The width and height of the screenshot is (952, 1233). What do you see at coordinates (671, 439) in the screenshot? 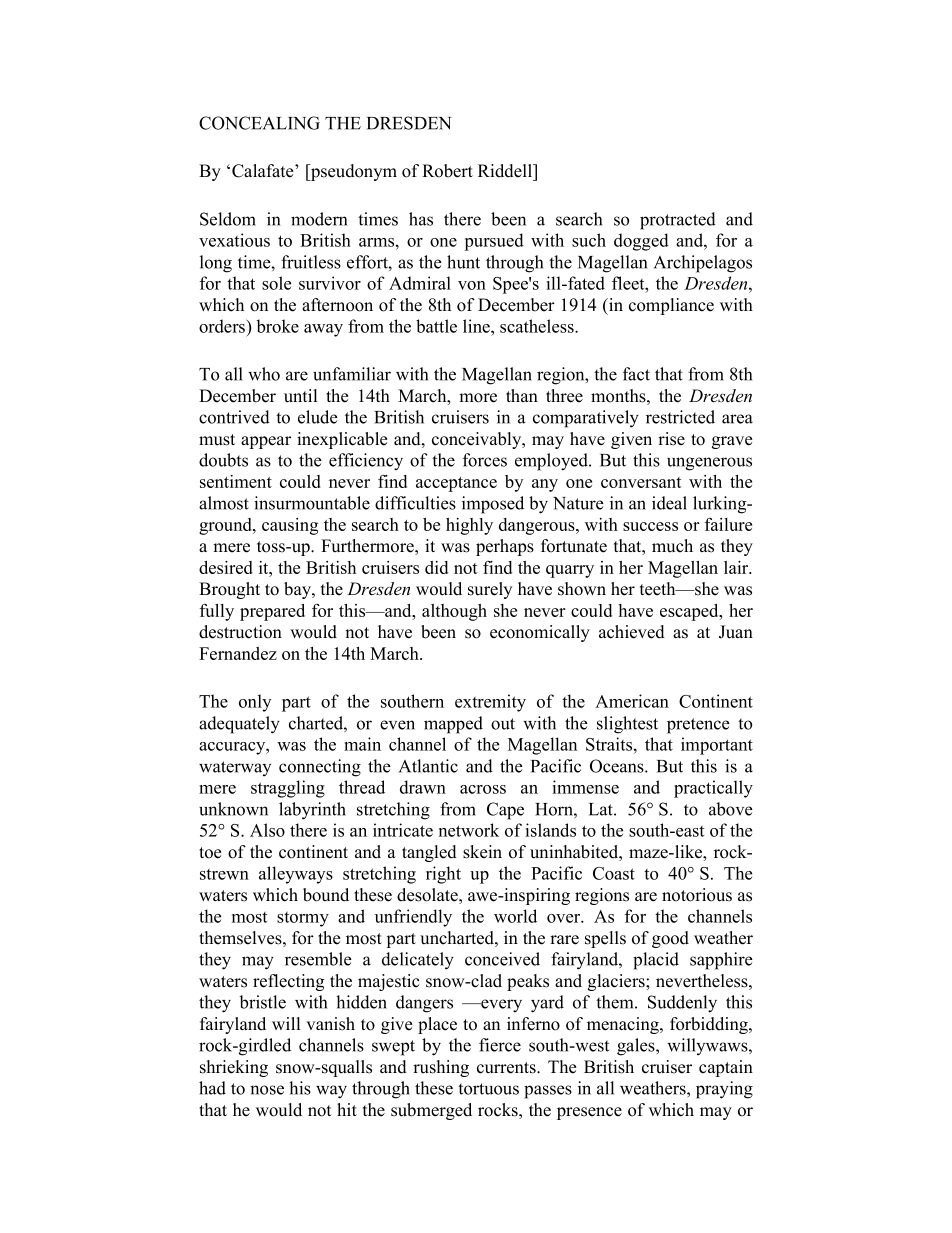
I see `rise` at bounding box center [671, 439].
